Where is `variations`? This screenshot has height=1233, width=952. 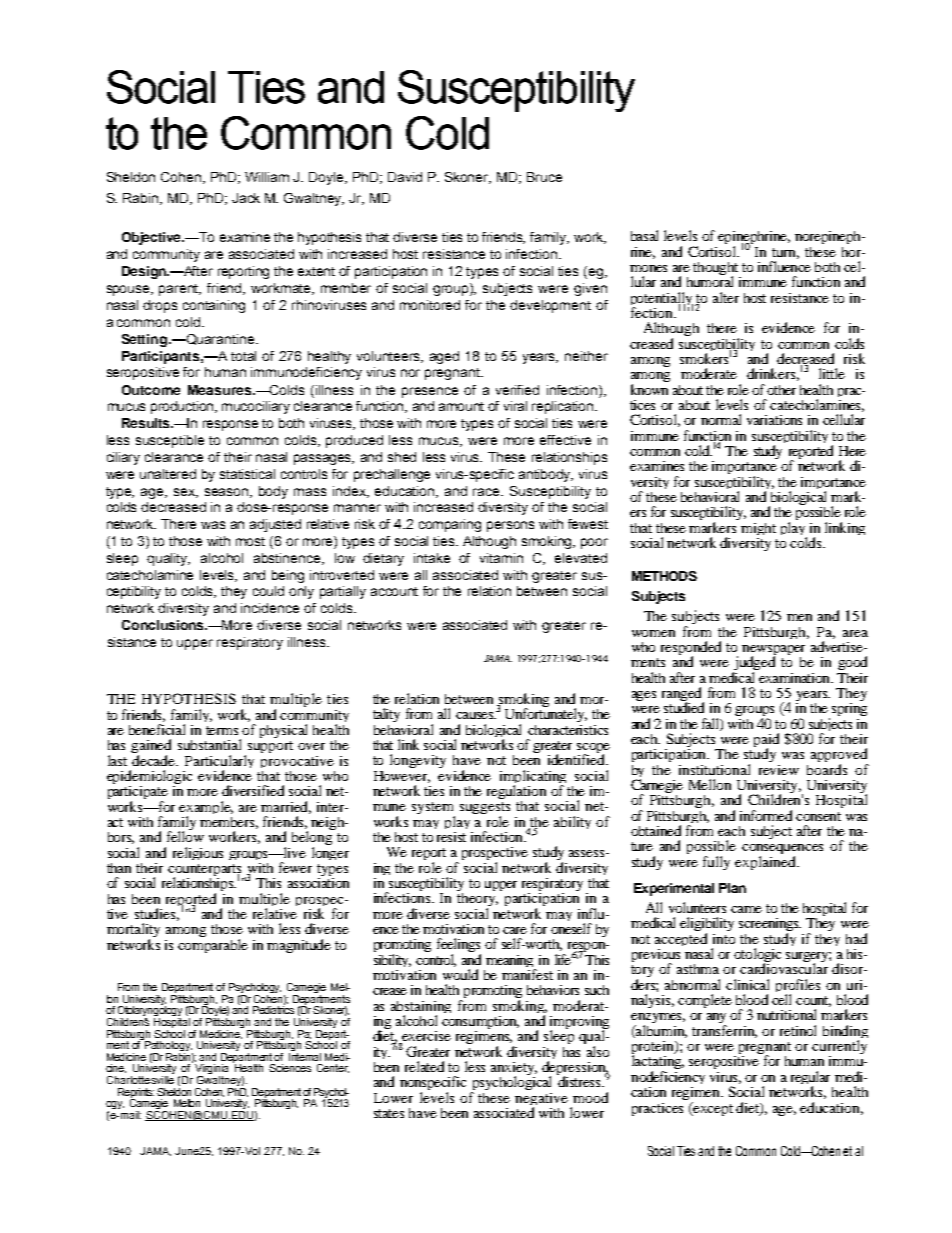 variations is located at coordinates (774, 420).
